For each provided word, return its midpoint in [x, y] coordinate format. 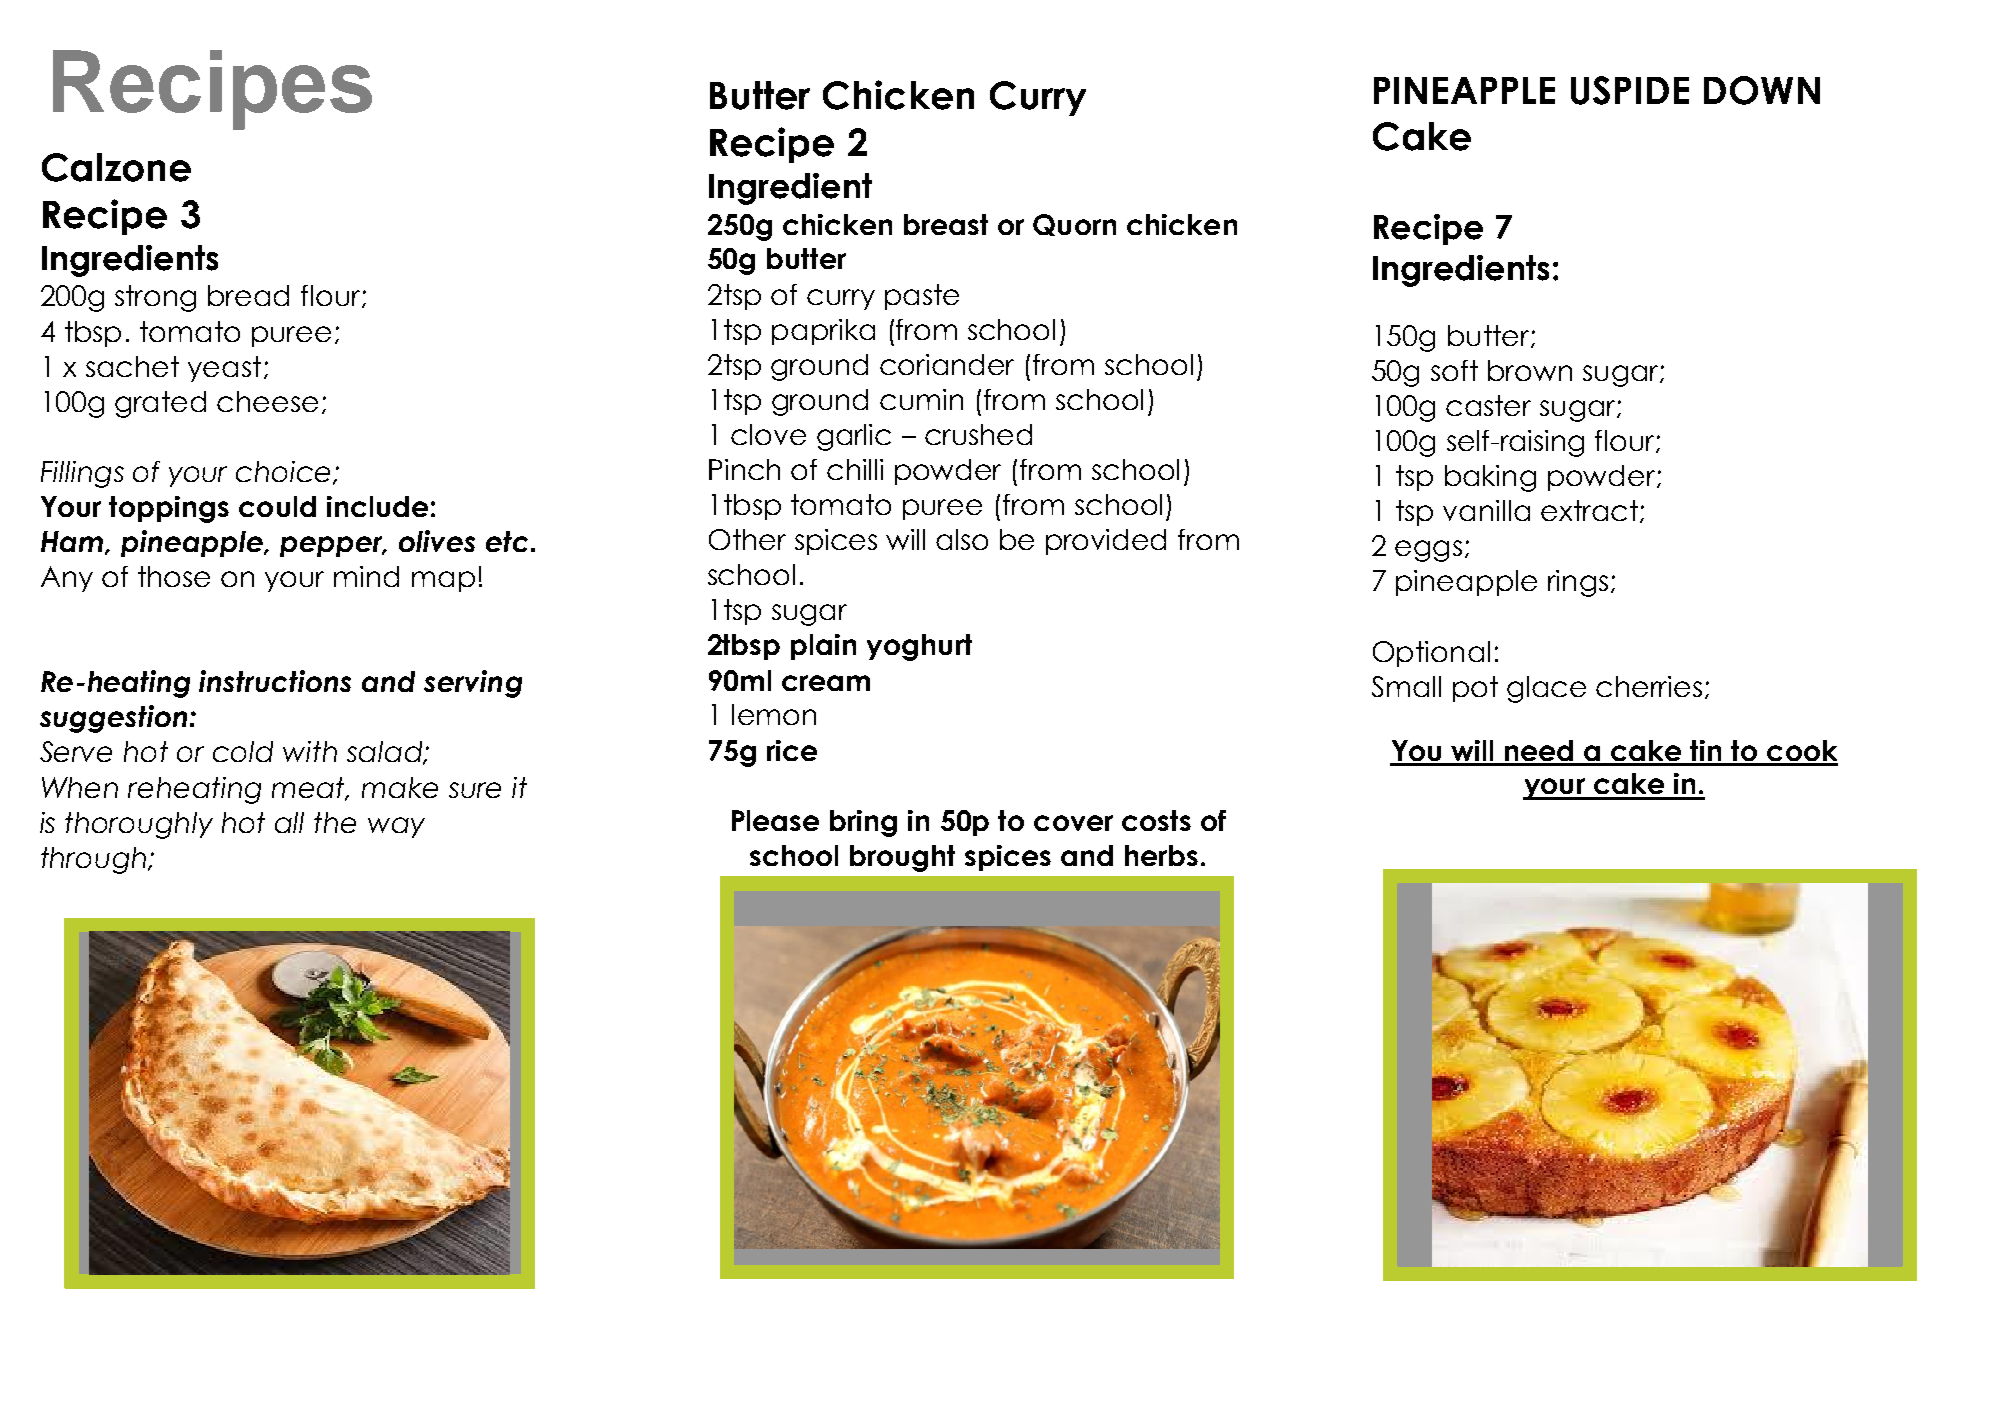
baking [1490, 478]
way [396, 827]
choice [285, 473]
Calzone [116, 167]
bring [863, 823]
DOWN [1762, 90]
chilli [855, 469]
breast [946, 224]
